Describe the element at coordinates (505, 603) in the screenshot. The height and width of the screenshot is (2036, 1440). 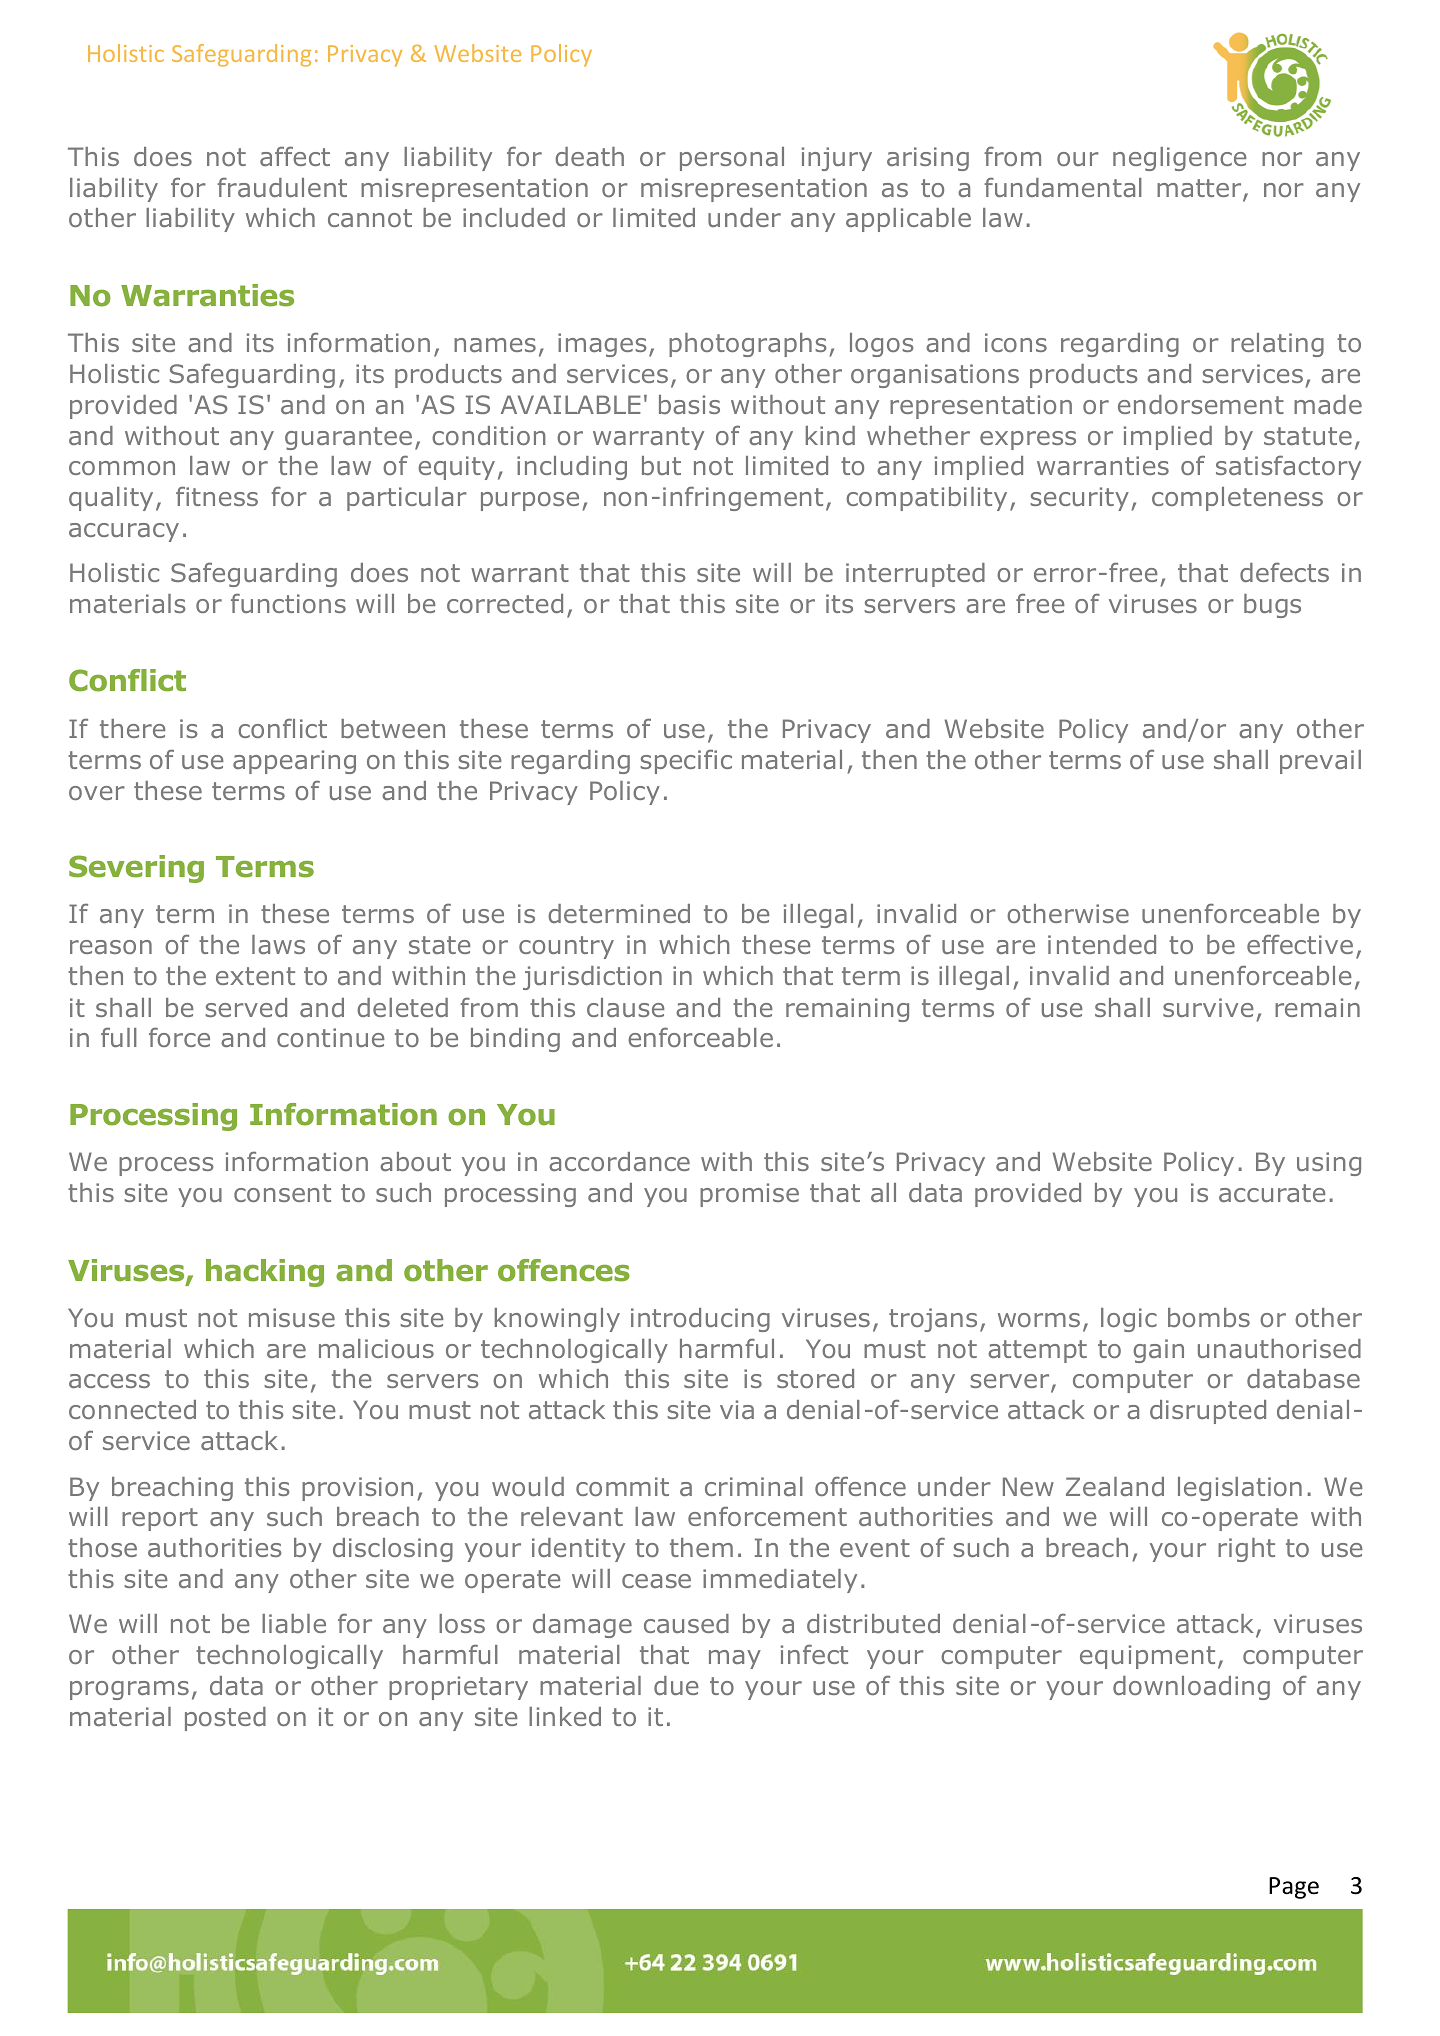
I see `corrected` at that location.
